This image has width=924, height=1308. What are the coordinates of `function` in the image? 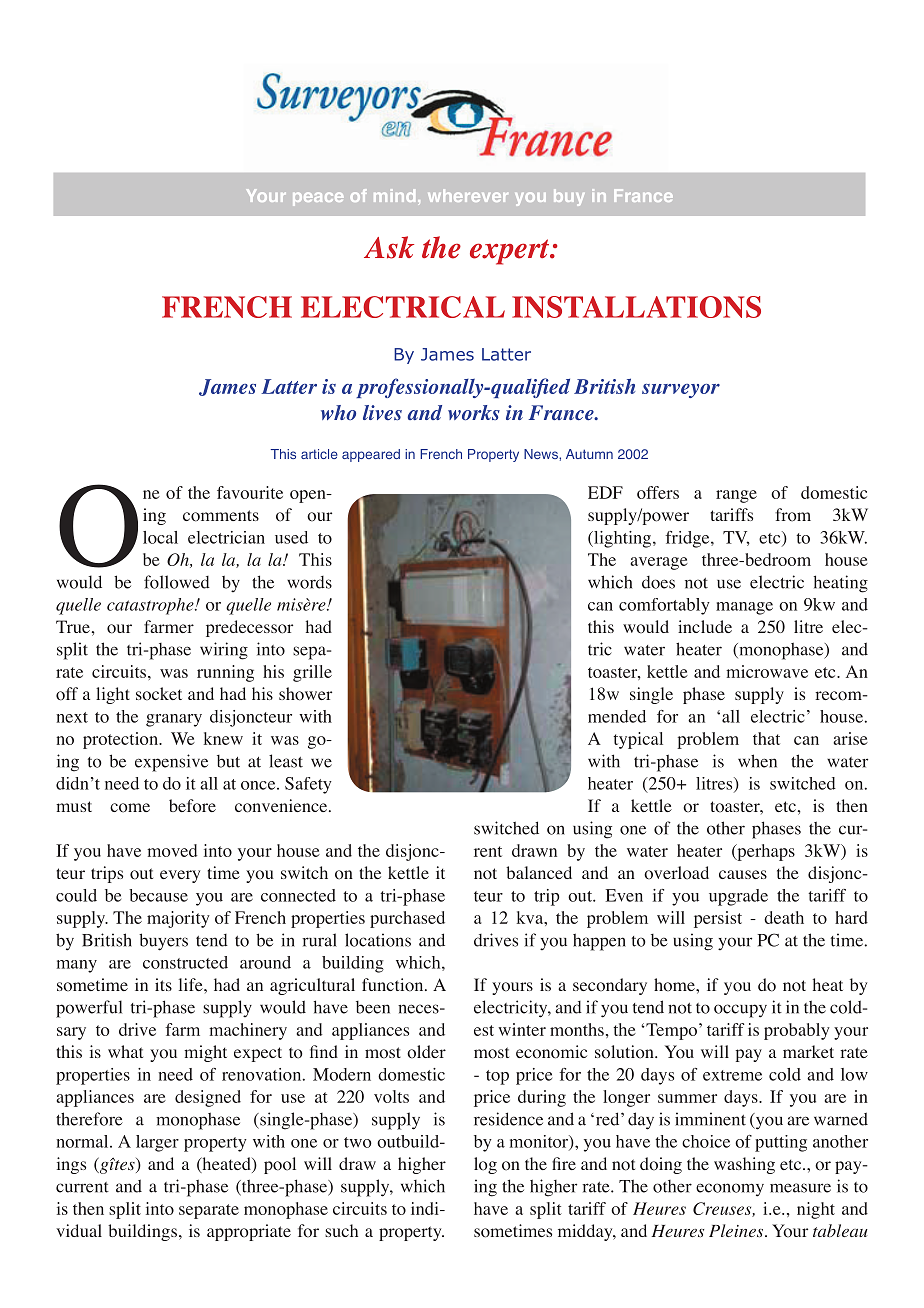 It's located at (394, 985).
